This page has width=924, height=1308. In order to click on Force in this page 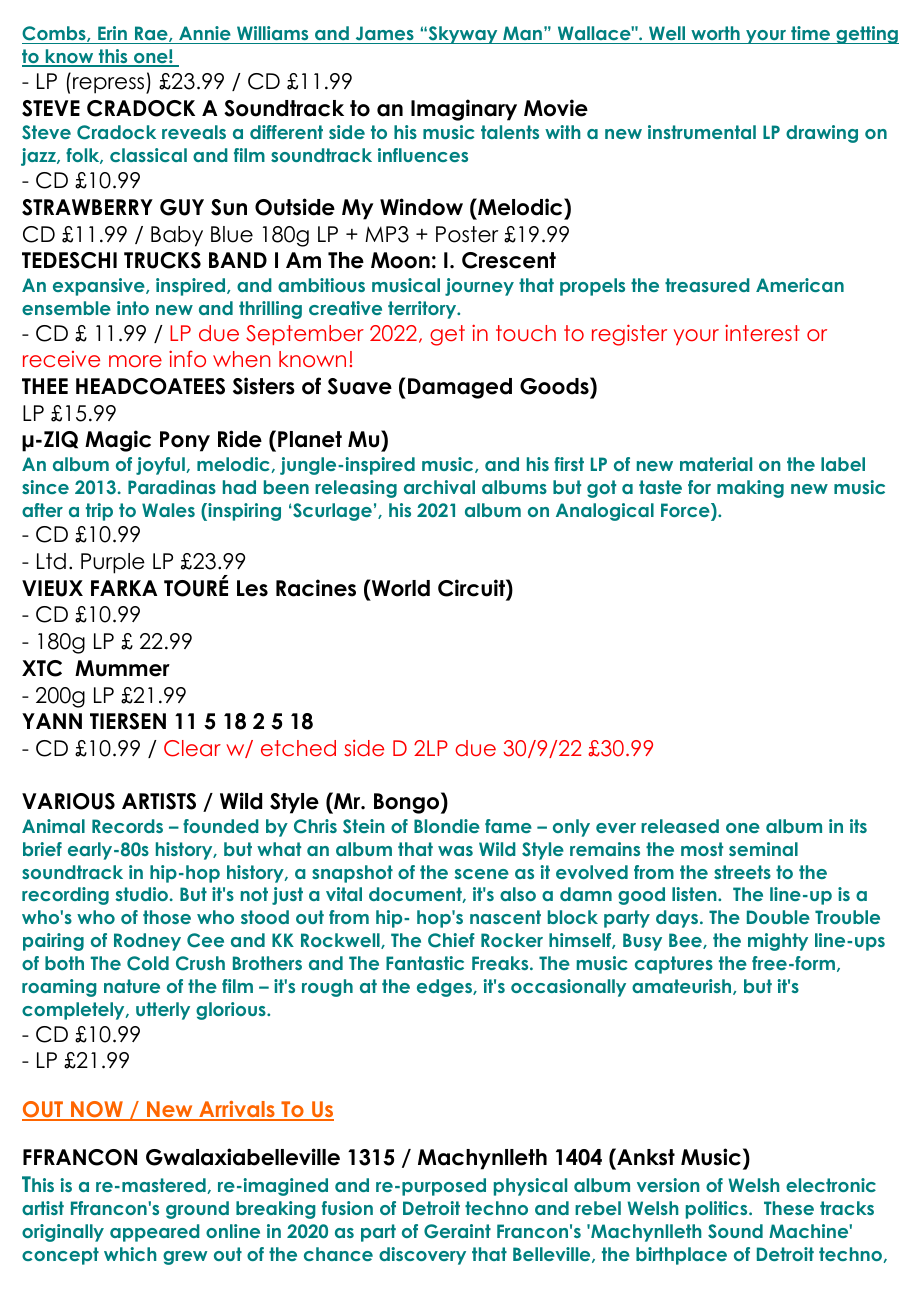, I will do `click(686, 510)`.
